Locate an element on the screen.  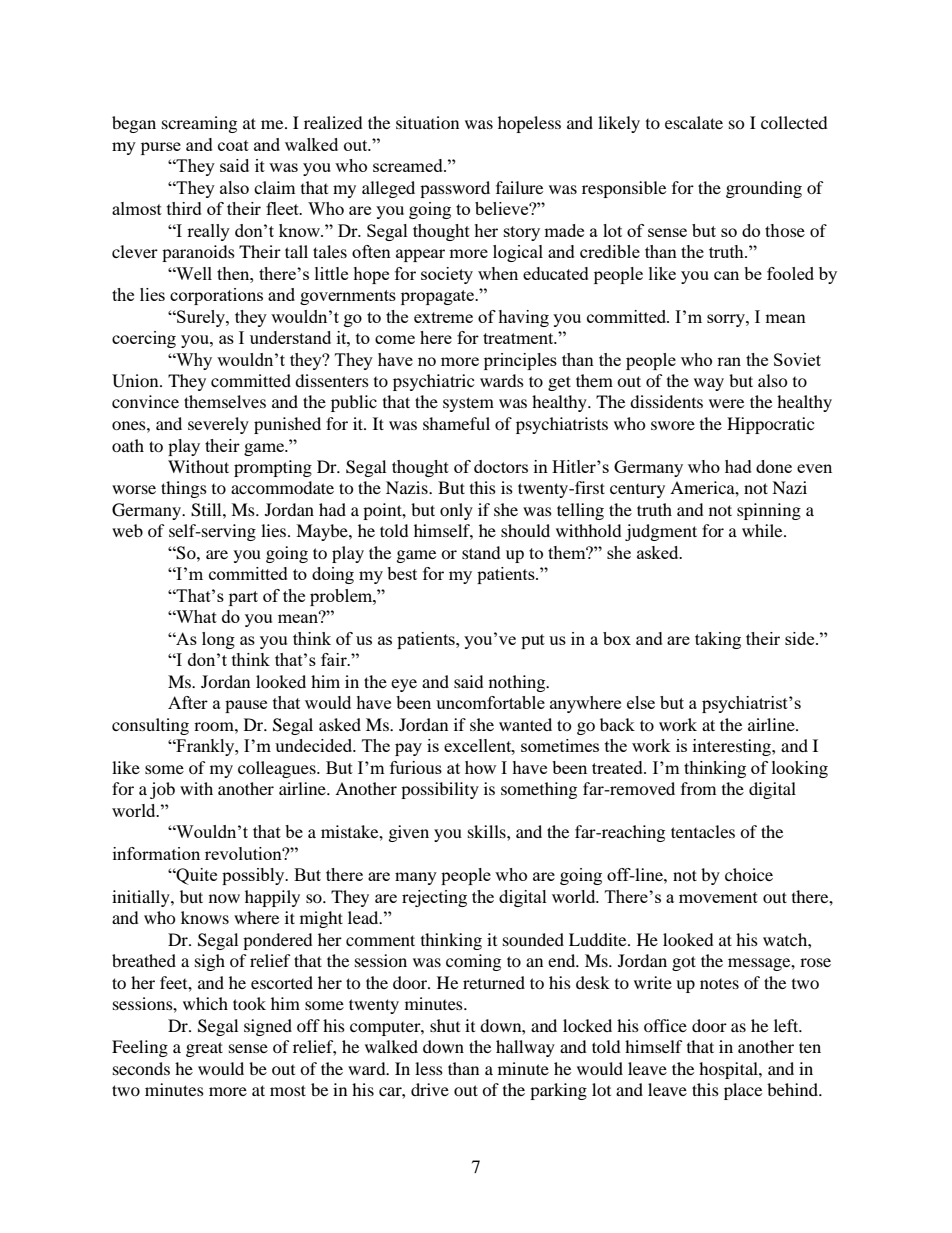
best is located at coordinates (402, 573).
